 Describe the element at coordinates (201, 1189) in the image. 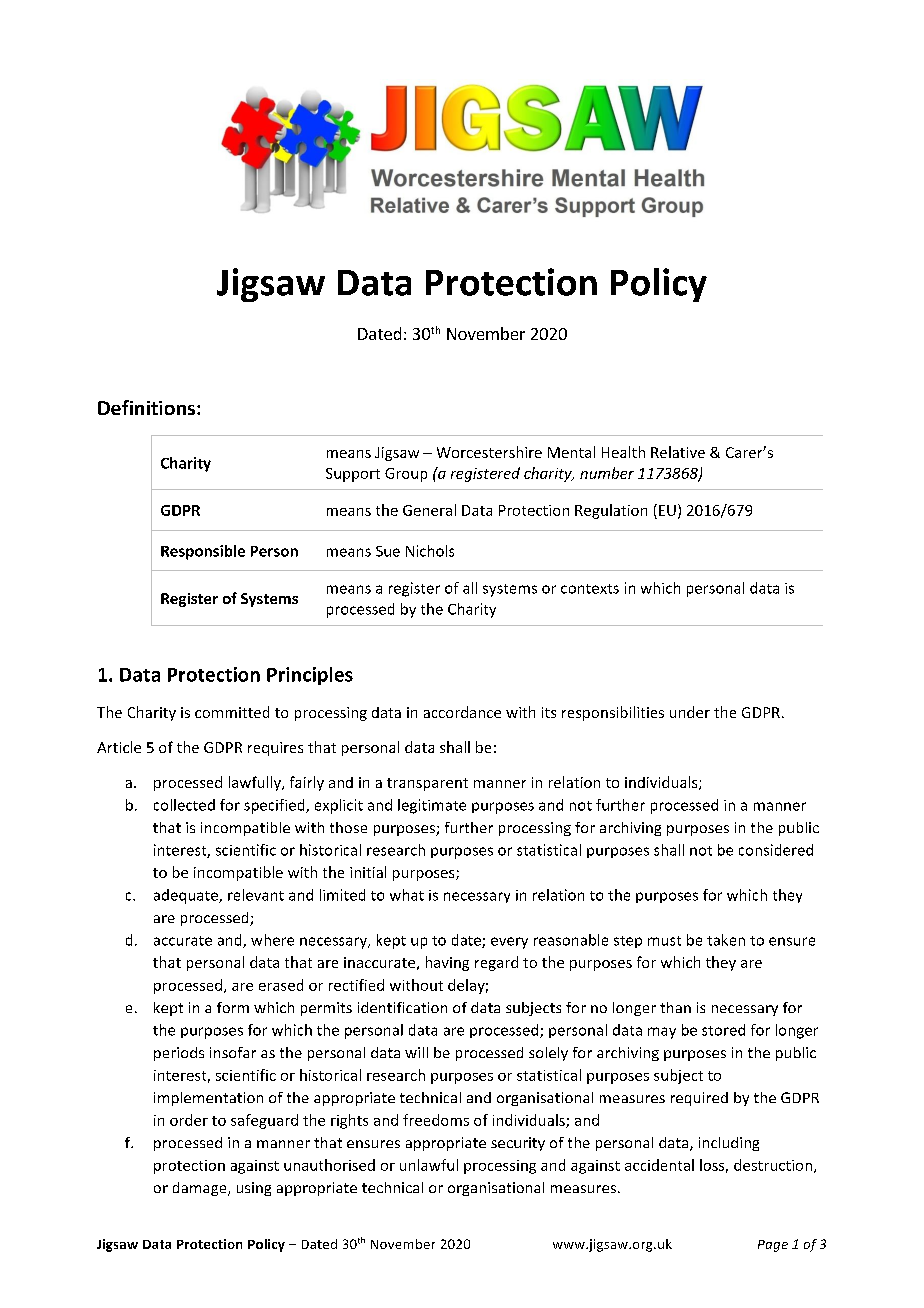

I see `damage` at that location.
